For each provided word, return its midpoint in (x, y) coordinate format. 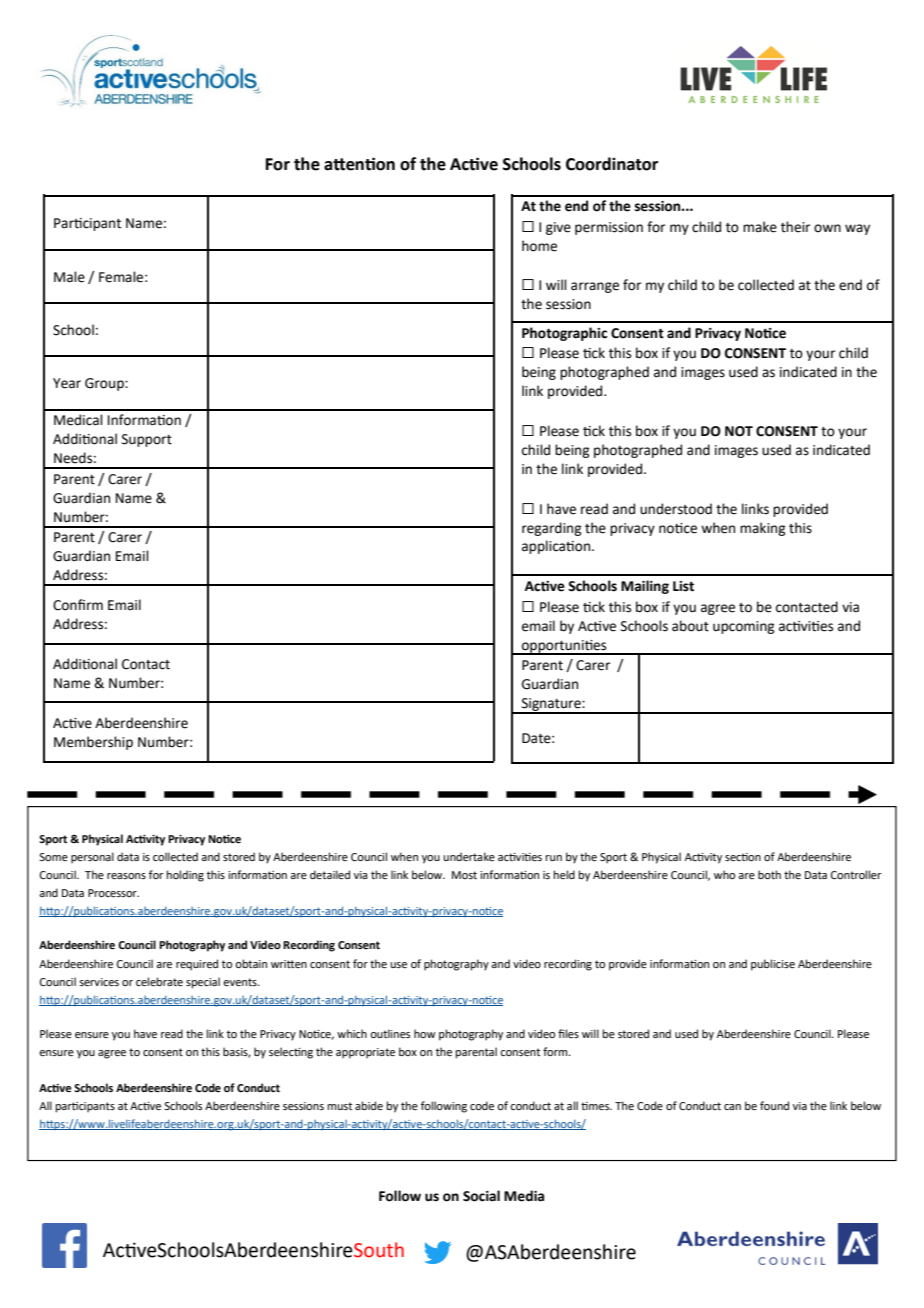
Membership (93, 743)
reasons (126, 876)
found (774, 1105)
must (340, 1106)
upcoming (743, 627)
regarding (551, 529)
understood (676, 509)
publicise (773, 965)
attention (359, 164)
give (558, 228)
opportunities (564, 647)
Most (464, 875)
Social (481, 1196)
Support (147, 440)
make (760, 227)
